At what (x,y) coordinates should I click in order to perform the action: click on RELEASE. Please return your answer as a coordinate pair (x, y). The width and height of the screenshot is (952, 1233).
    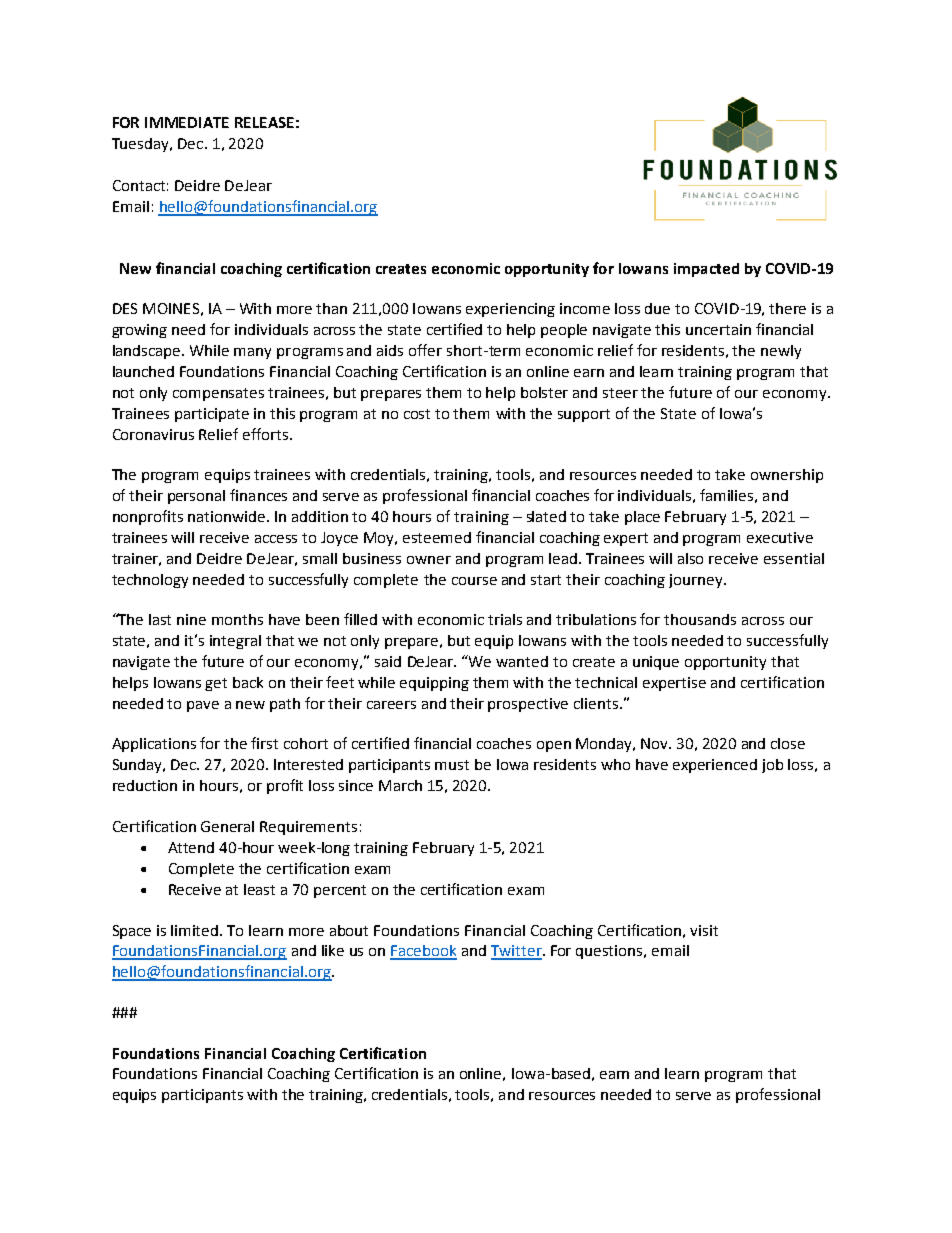
    Looking at the image, I should click on (264, 122).
